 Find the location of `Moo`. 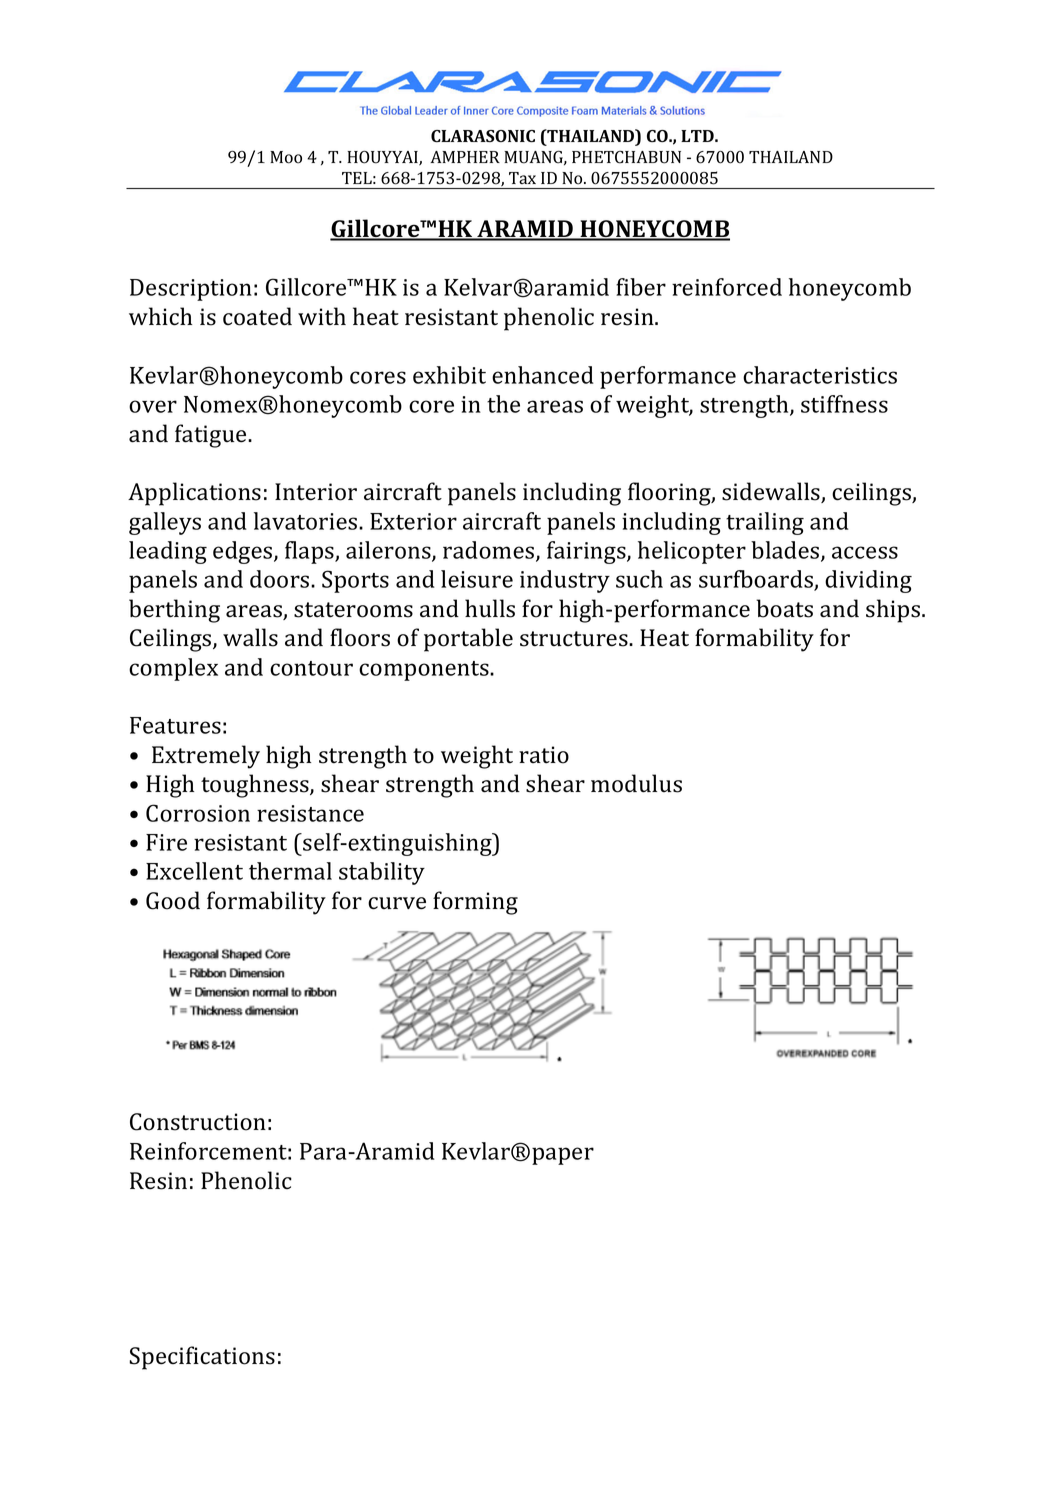

Moo is located at coordinates (286, 157).
